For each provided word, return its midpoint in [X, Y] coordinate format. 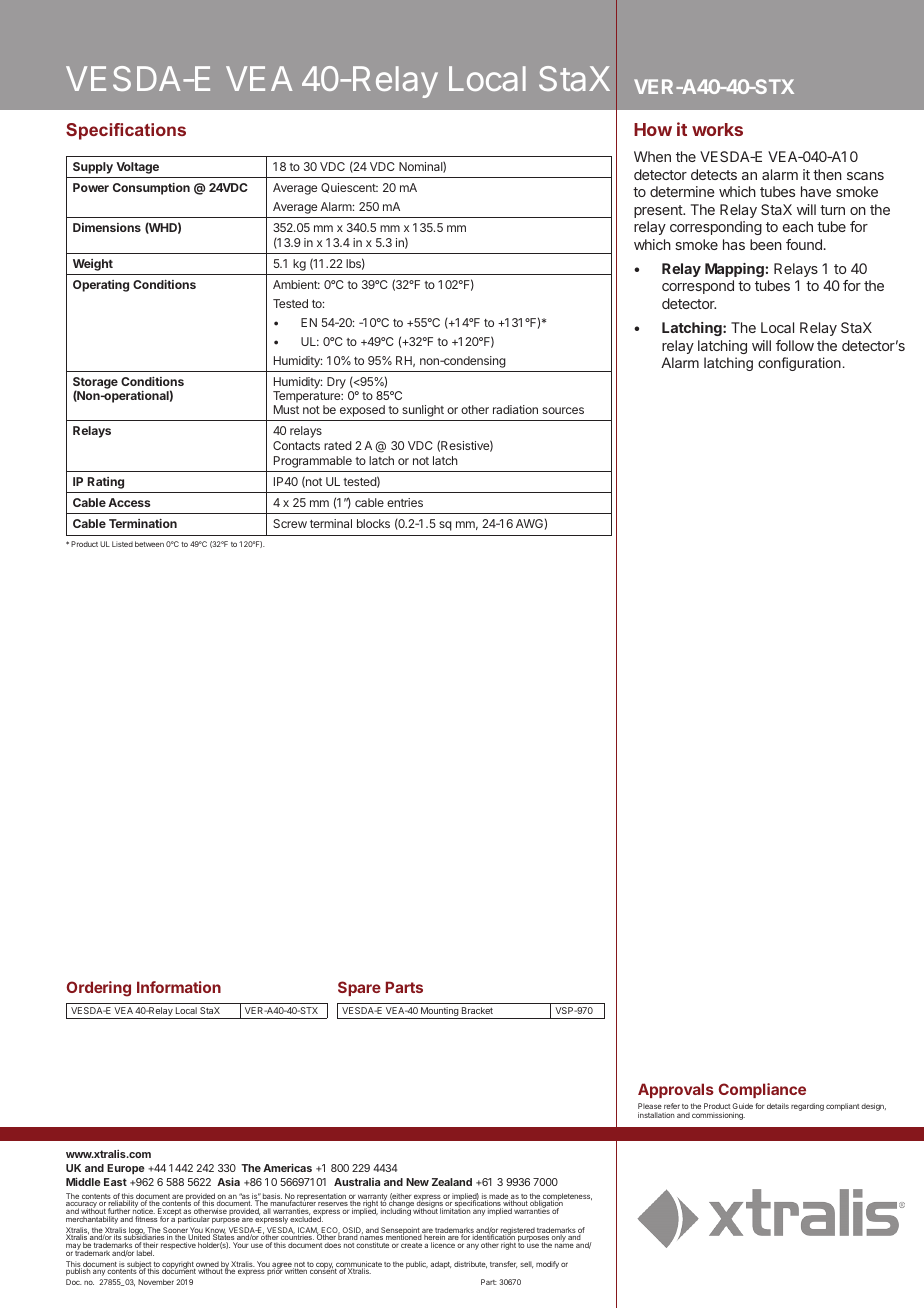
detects [714, 174]
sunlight [423, 411]
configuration [799, 364]
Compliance [762, 1090]
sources [563, 410]
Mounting [440, 1013]
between [149, 544]
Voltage [137, 168]
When [652, 156]
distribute [470, 1264]
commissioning [718, 1116]
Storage [95, 384]
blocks [373, 523]
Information [179, 987]
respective [178, 1246]
